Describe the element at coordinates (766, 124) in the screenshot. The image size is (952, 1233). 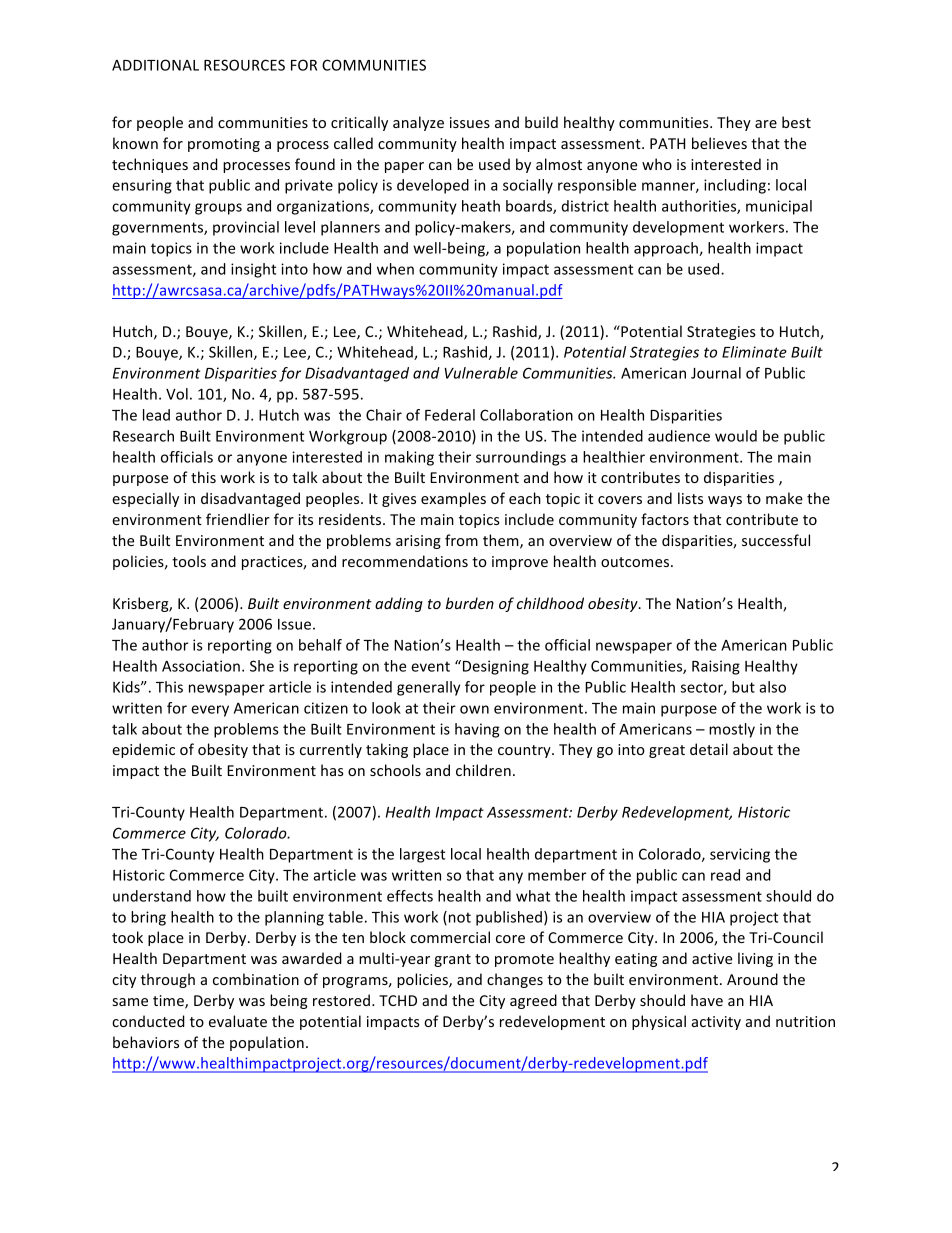
I see `are` at that location.
